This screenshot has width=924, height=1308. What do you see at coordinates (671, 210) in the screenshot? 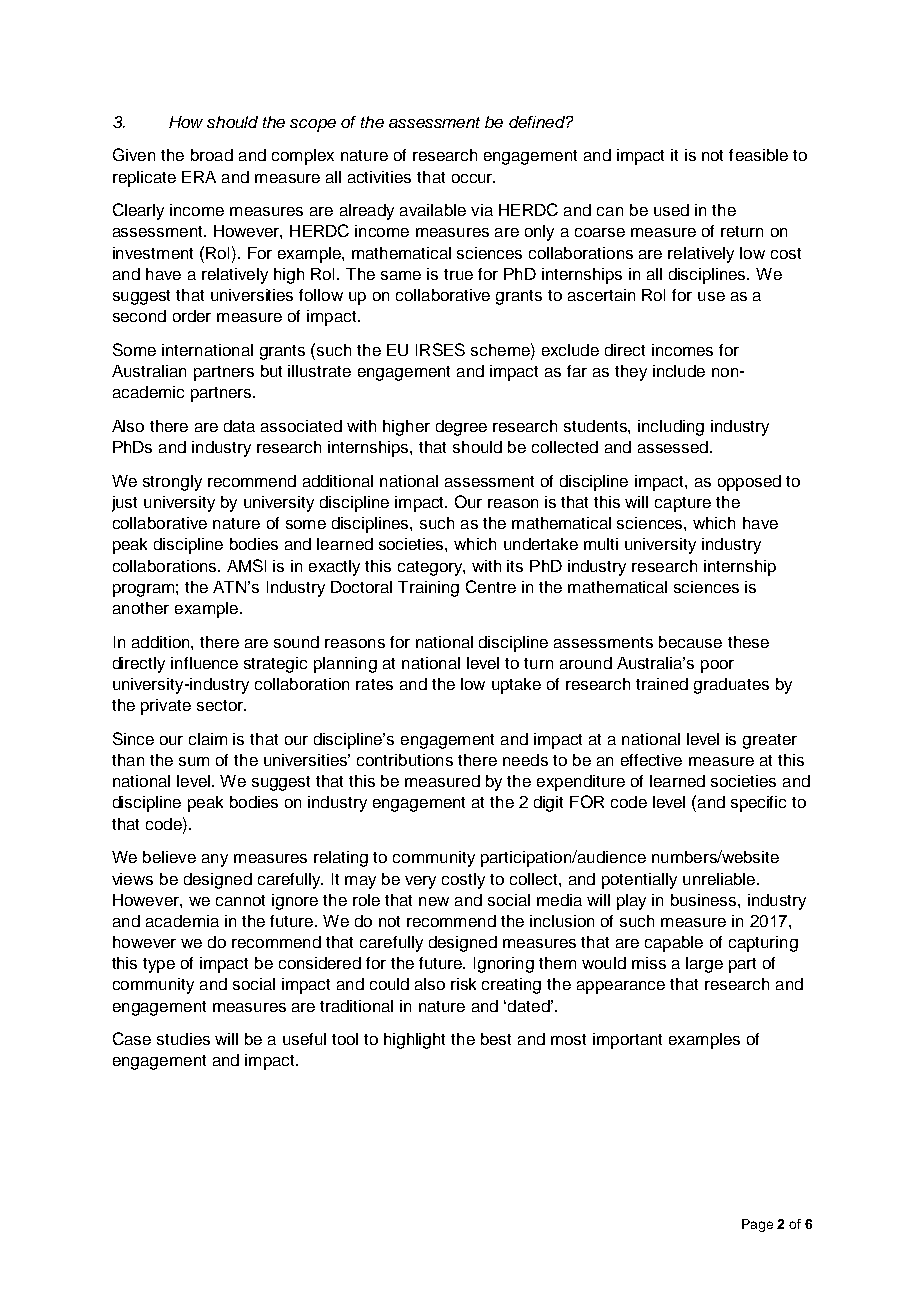
I see `used` at bounding box center [671, 210].
